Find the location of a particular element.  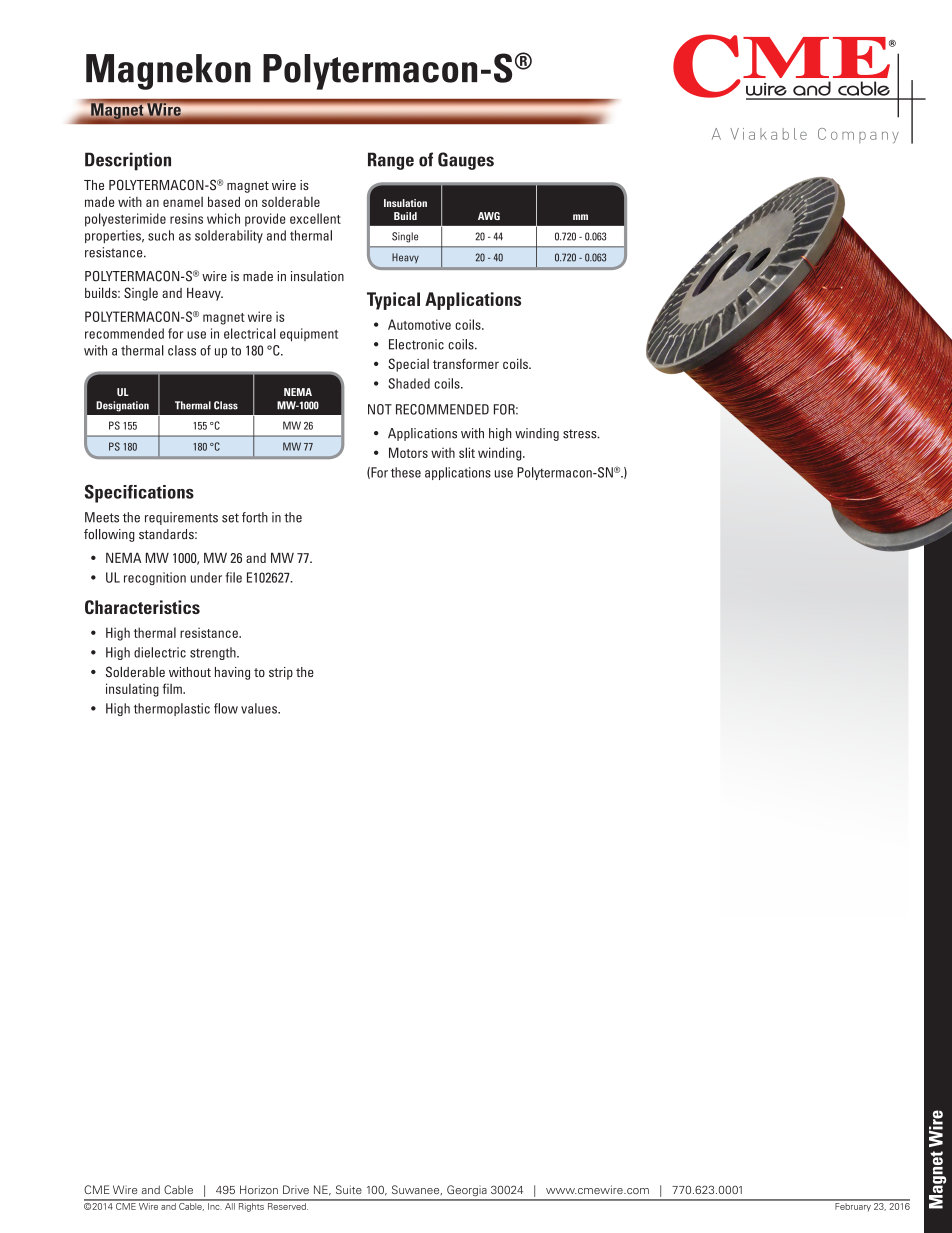

excellent is located at coordinates (315, 218).
